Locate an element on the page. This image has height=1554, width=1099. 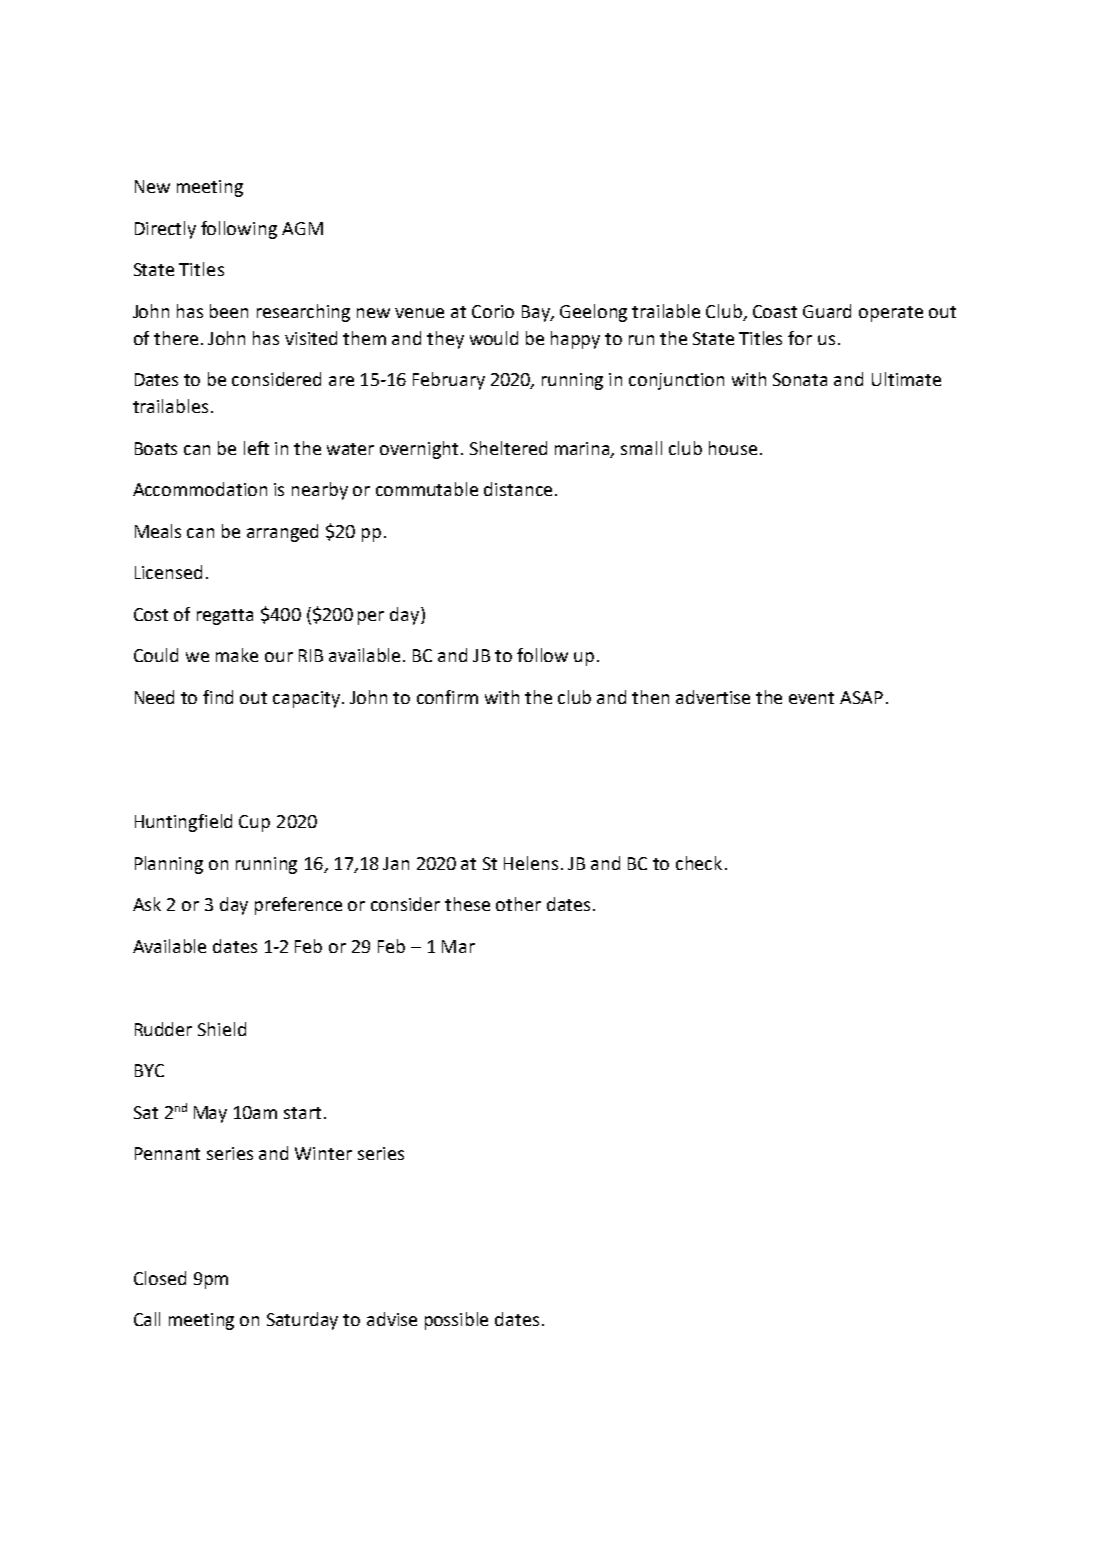
event is located at coordinates (811, 698).
